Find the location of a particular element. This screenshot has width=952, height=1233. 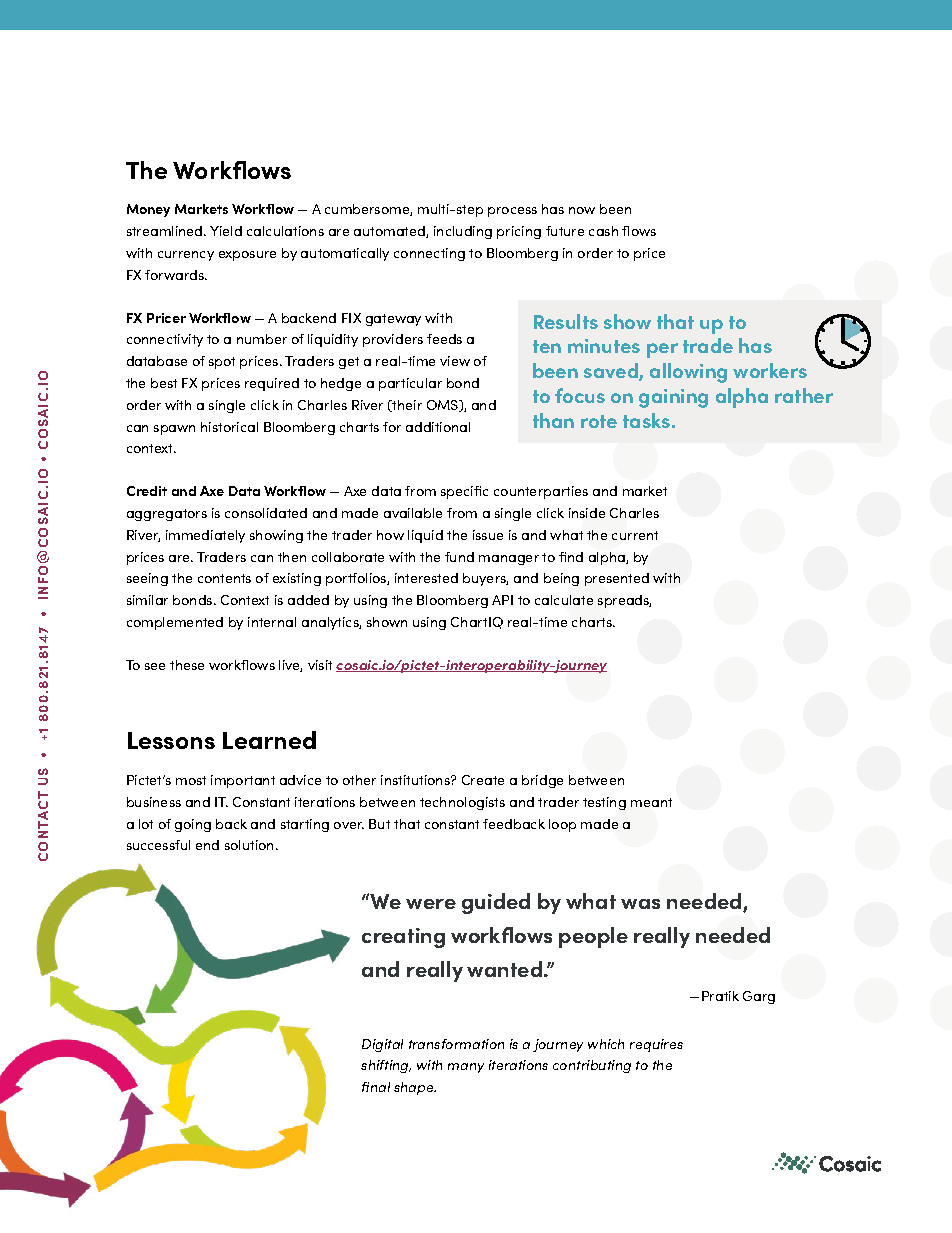

spreads is located at coordinates (624, 601).
